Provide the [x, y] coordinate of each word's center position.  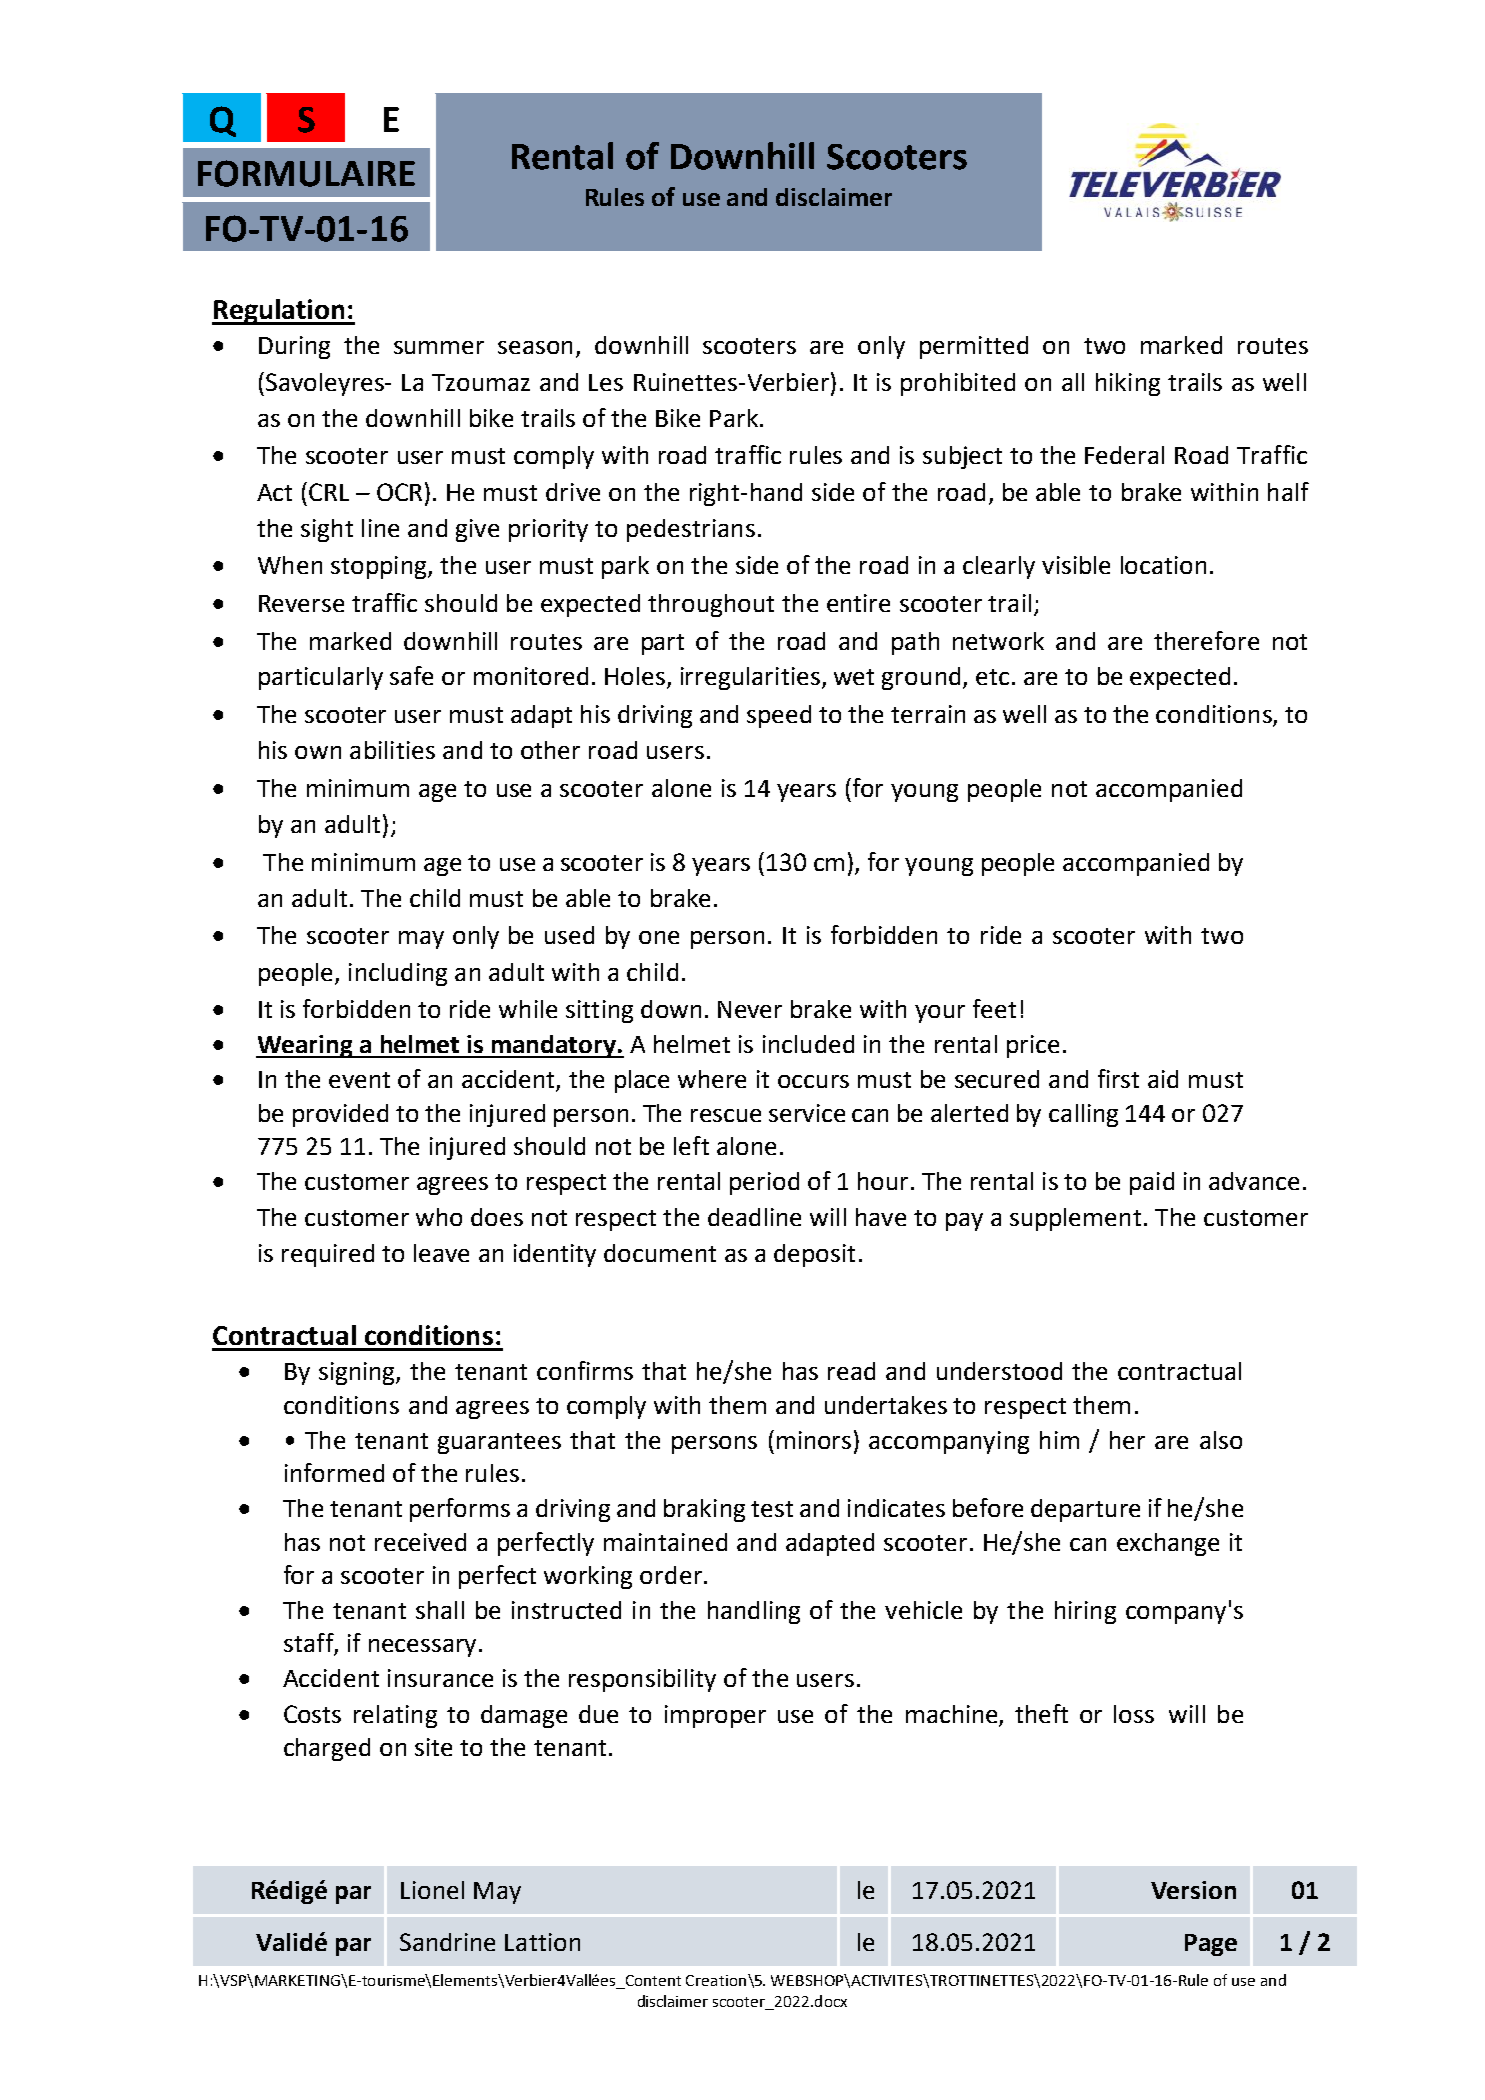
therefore [1206, 640]
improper [715, 1716]
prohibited [958, 384]
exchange [1168, 1544]
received [420, 1542]
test [772, 1509]
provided [340, 1115]
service [807, 1113]
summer [439, 347]
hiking [1128, 384]
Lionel [432, 1890]
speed [779, 716]
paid [1152, 1183]
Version [1193, 1890]
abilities [392, 750]
